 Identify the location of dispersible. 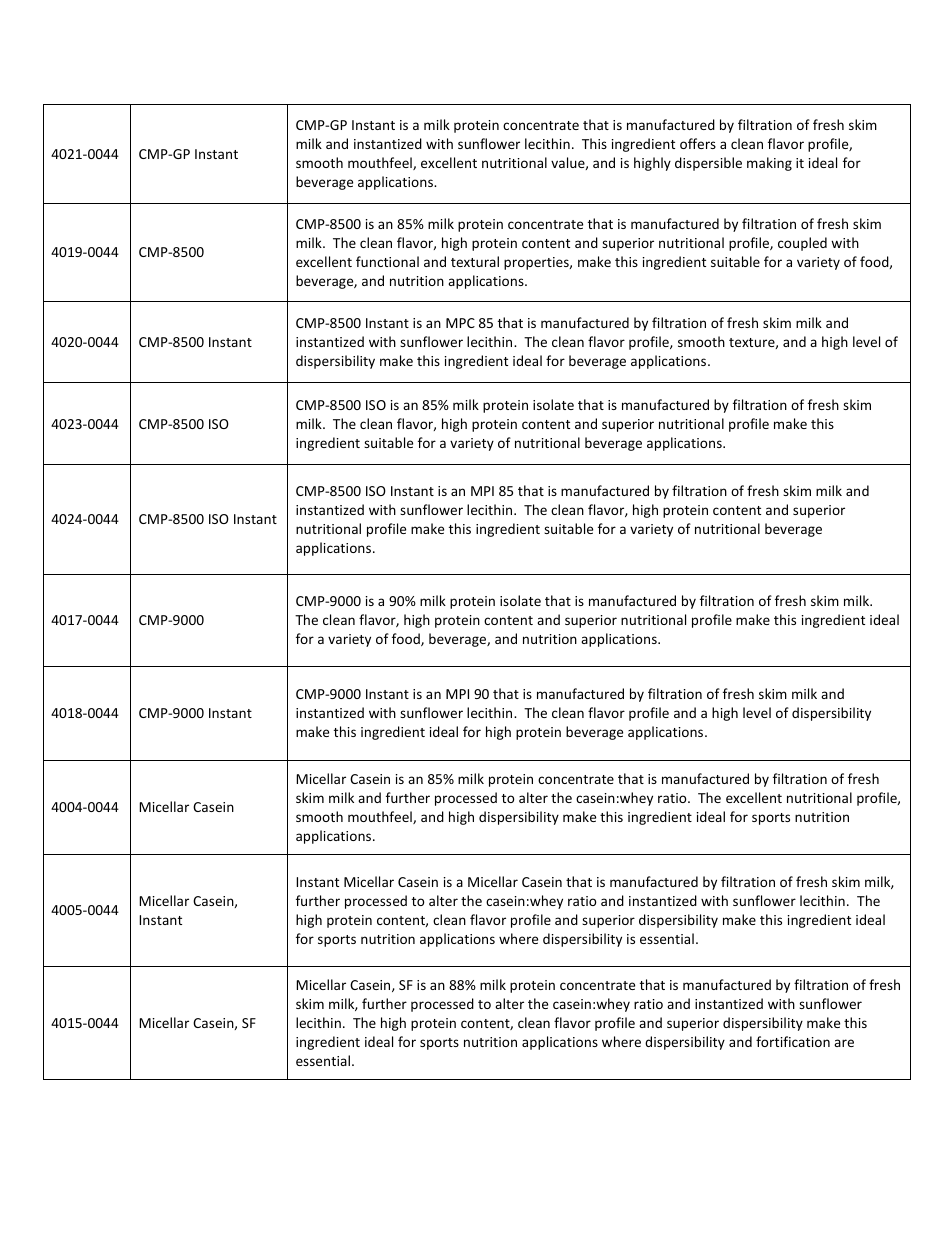
(708, 164).
